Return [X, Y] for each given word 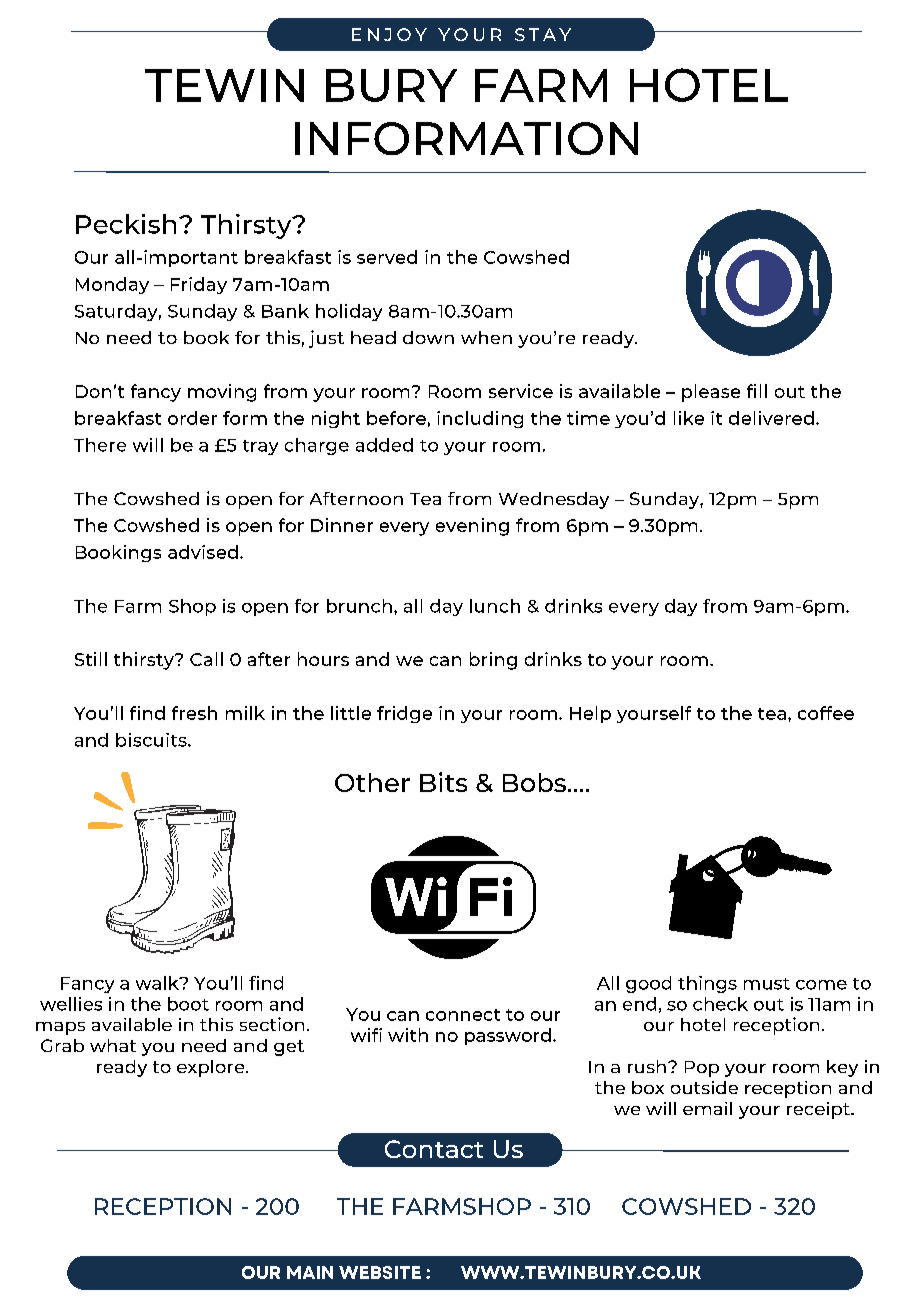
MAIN [310, 1272]
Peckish [126, 224]
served [387, 257]
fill [757, 391]
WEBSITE [380, 1272]
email [707, 1108]
